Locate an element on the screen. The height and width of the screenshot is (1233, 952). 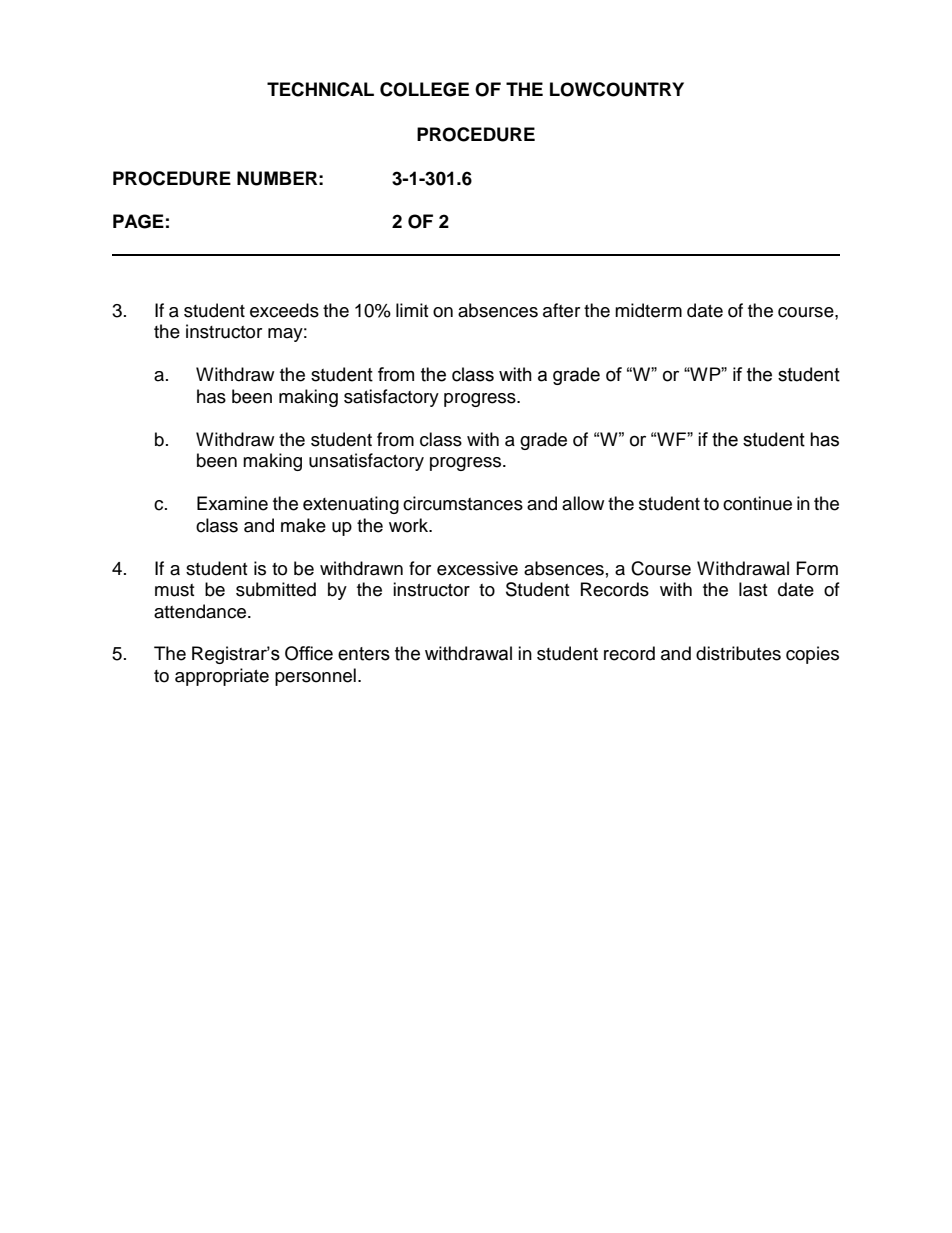
COLLEGE is located at coordinates (424, 89).
